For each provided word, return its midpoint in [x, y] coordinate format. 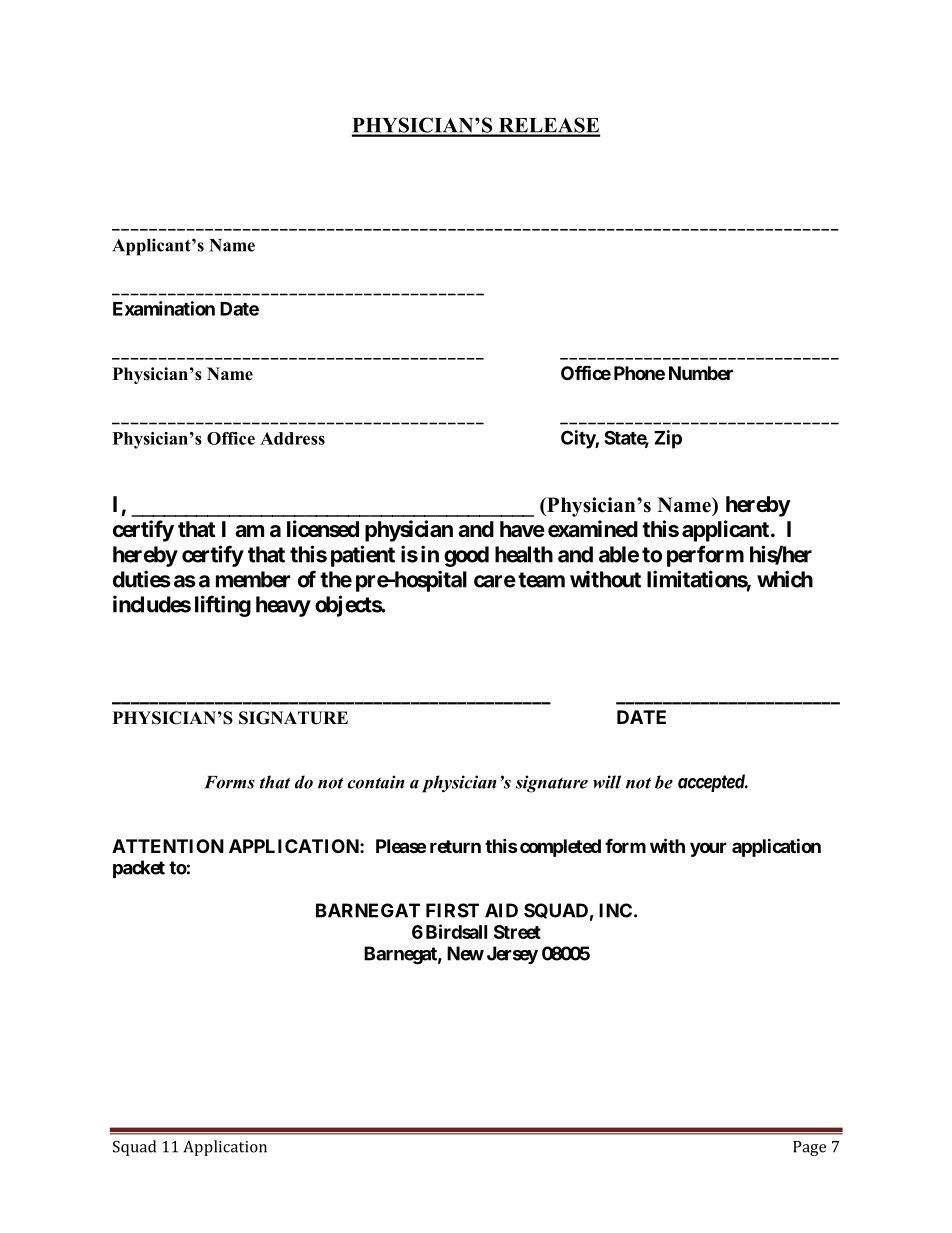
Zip [668, 439]
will [607, 782]
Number [701, 373]
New [465, 953]
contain [375, 782]
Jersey [512, 955]
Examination [164, 308]
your [708, 849]
